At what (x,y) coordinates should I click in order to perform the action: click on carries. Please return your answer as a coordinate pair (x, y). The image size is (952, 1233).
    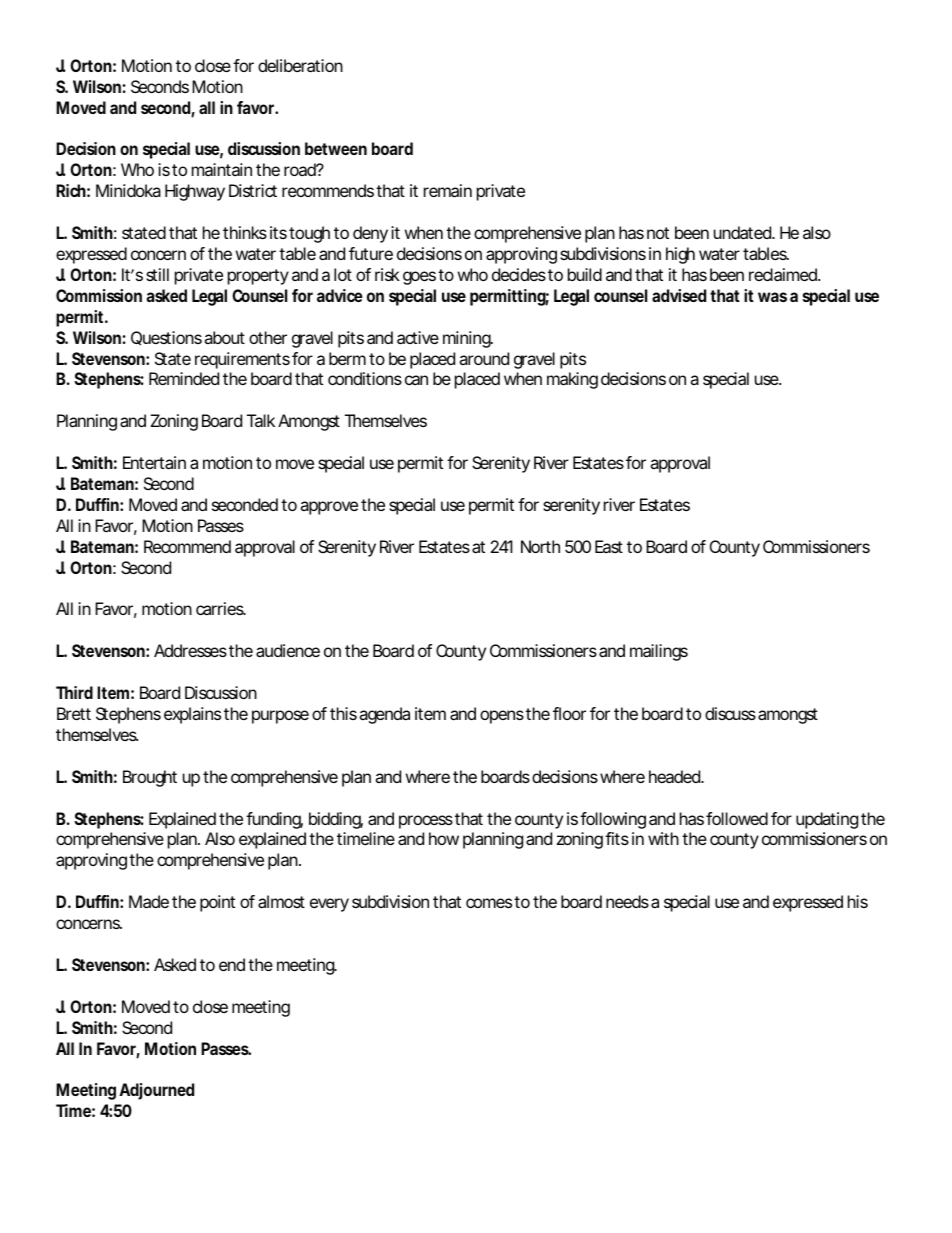
    Looking at the image, I should click on (221, 608).
